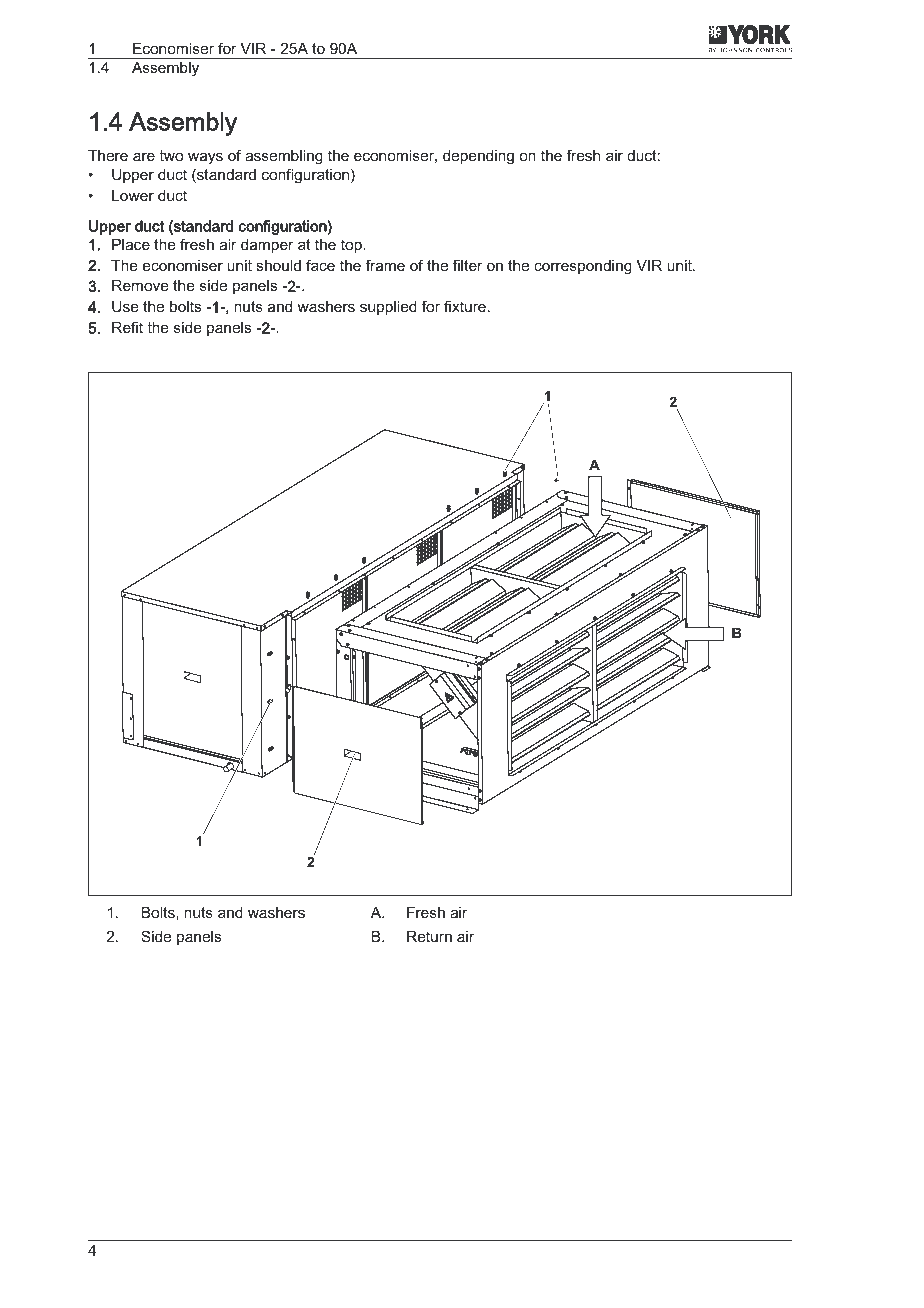 This screenshot has width=924, height=1308. Describe the element at coordinates (385, 265) in the screenshot. I see `frame` at that location.
